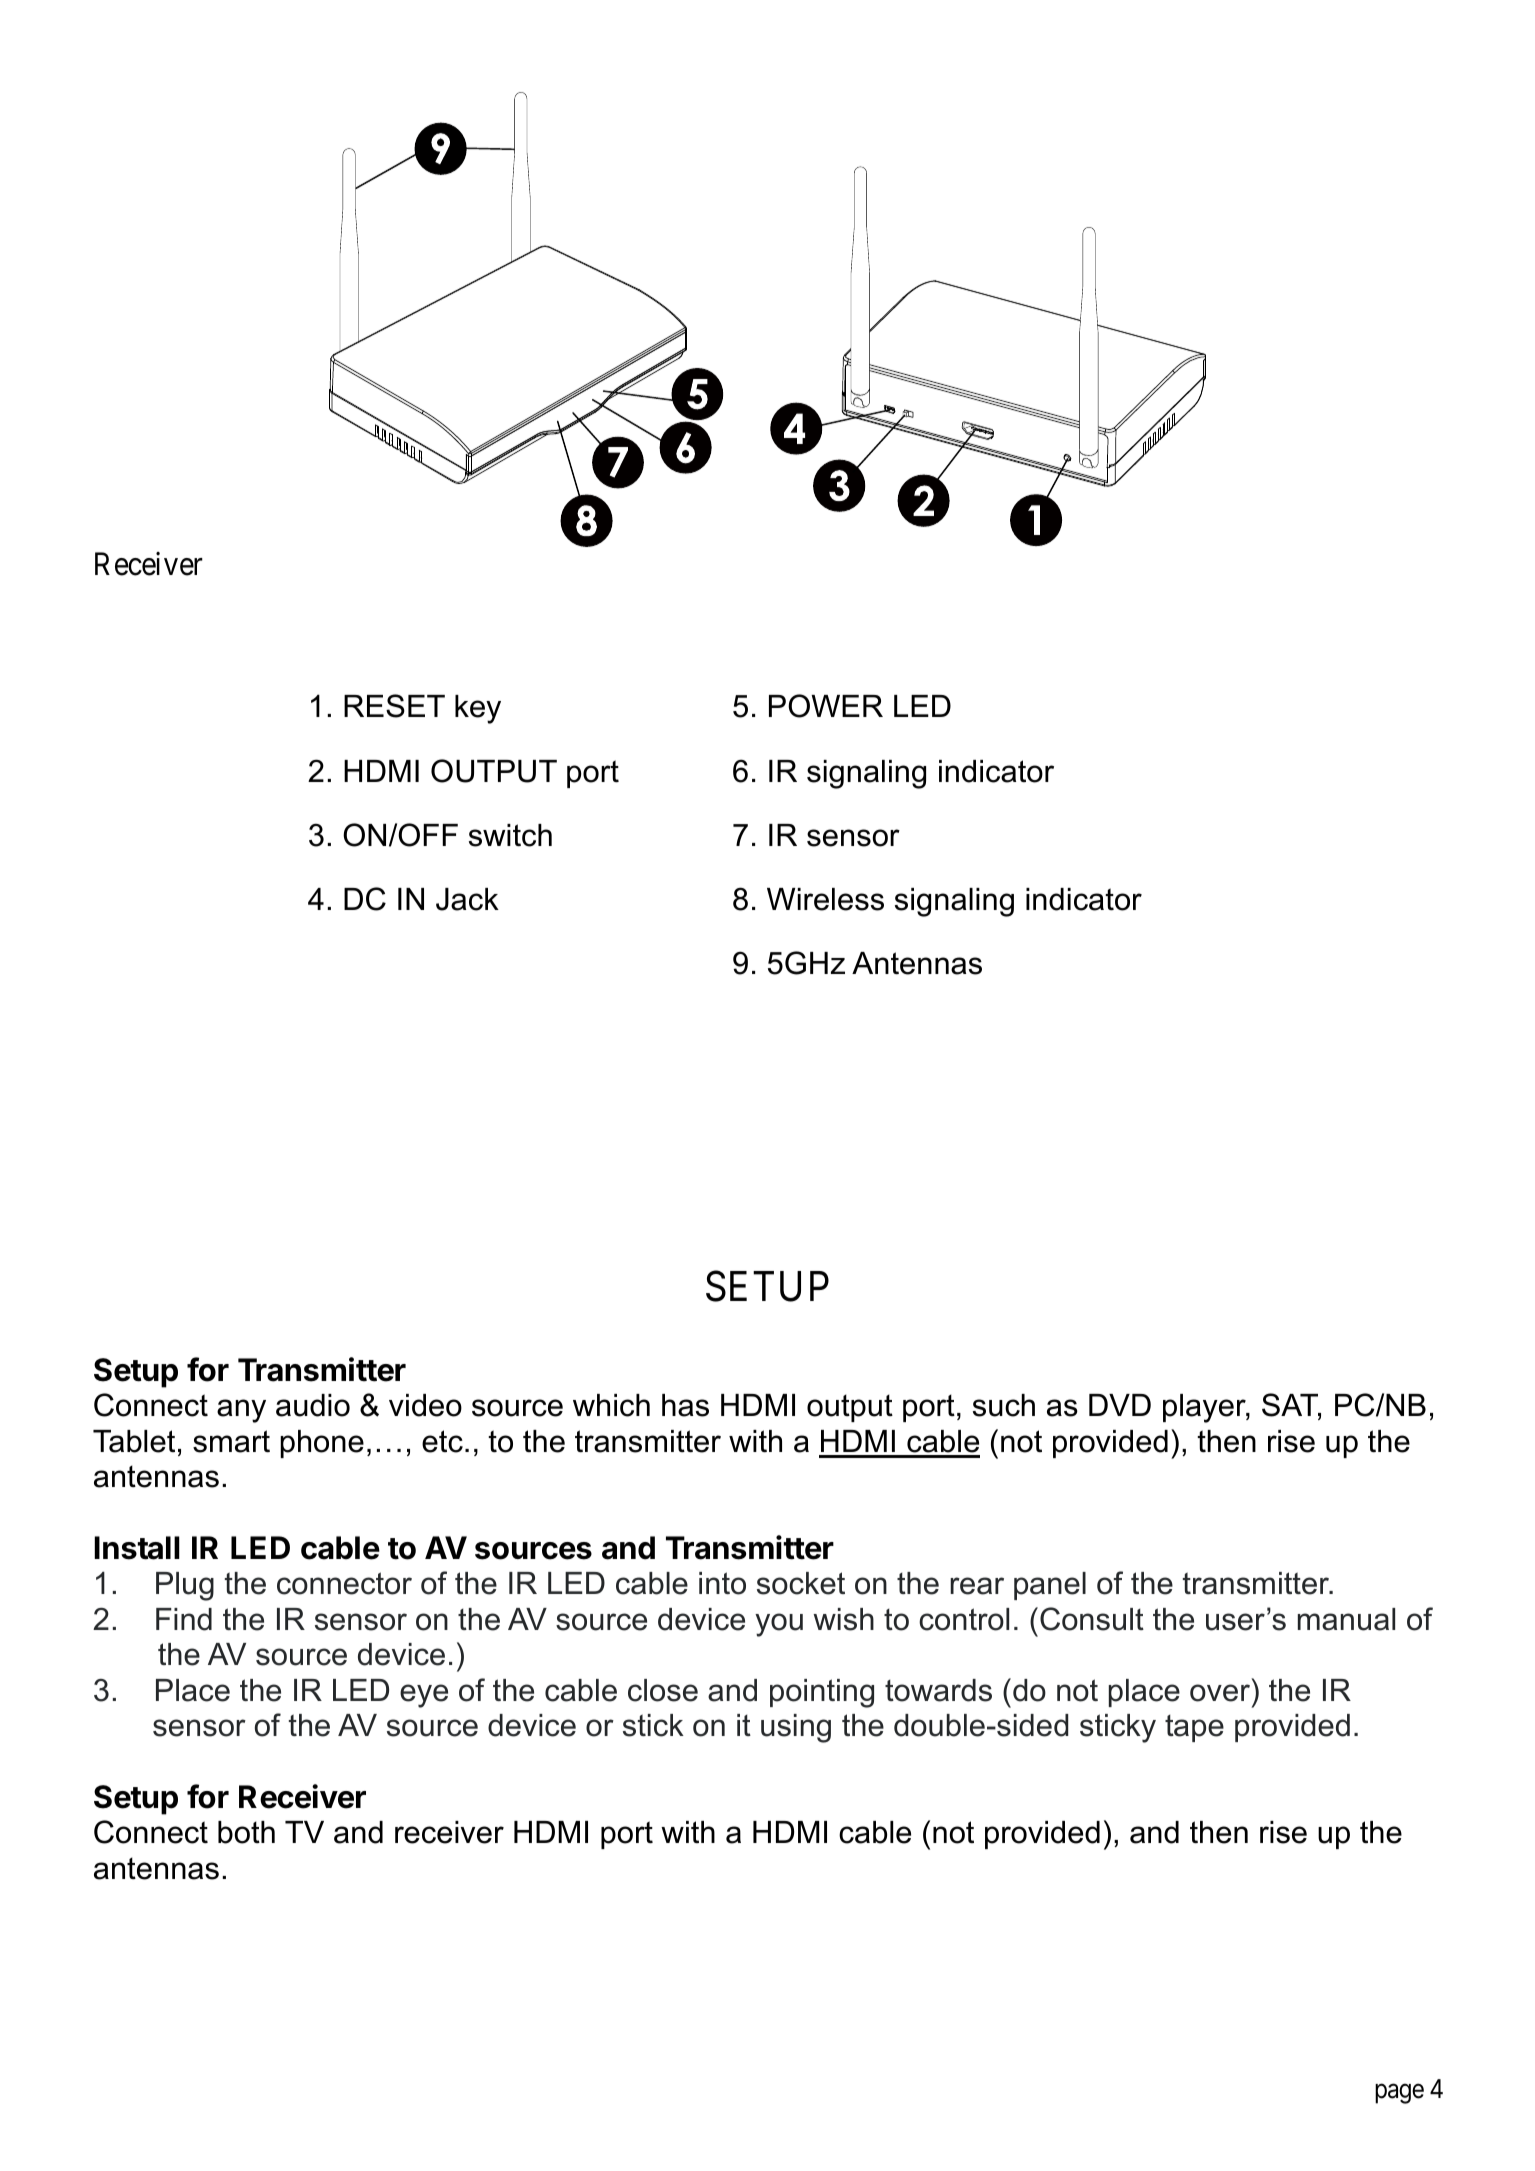 The image size is (1535, 2171). Describe the element at coordinates (1120, 1405) in the image. I see `DVD` at that location.
